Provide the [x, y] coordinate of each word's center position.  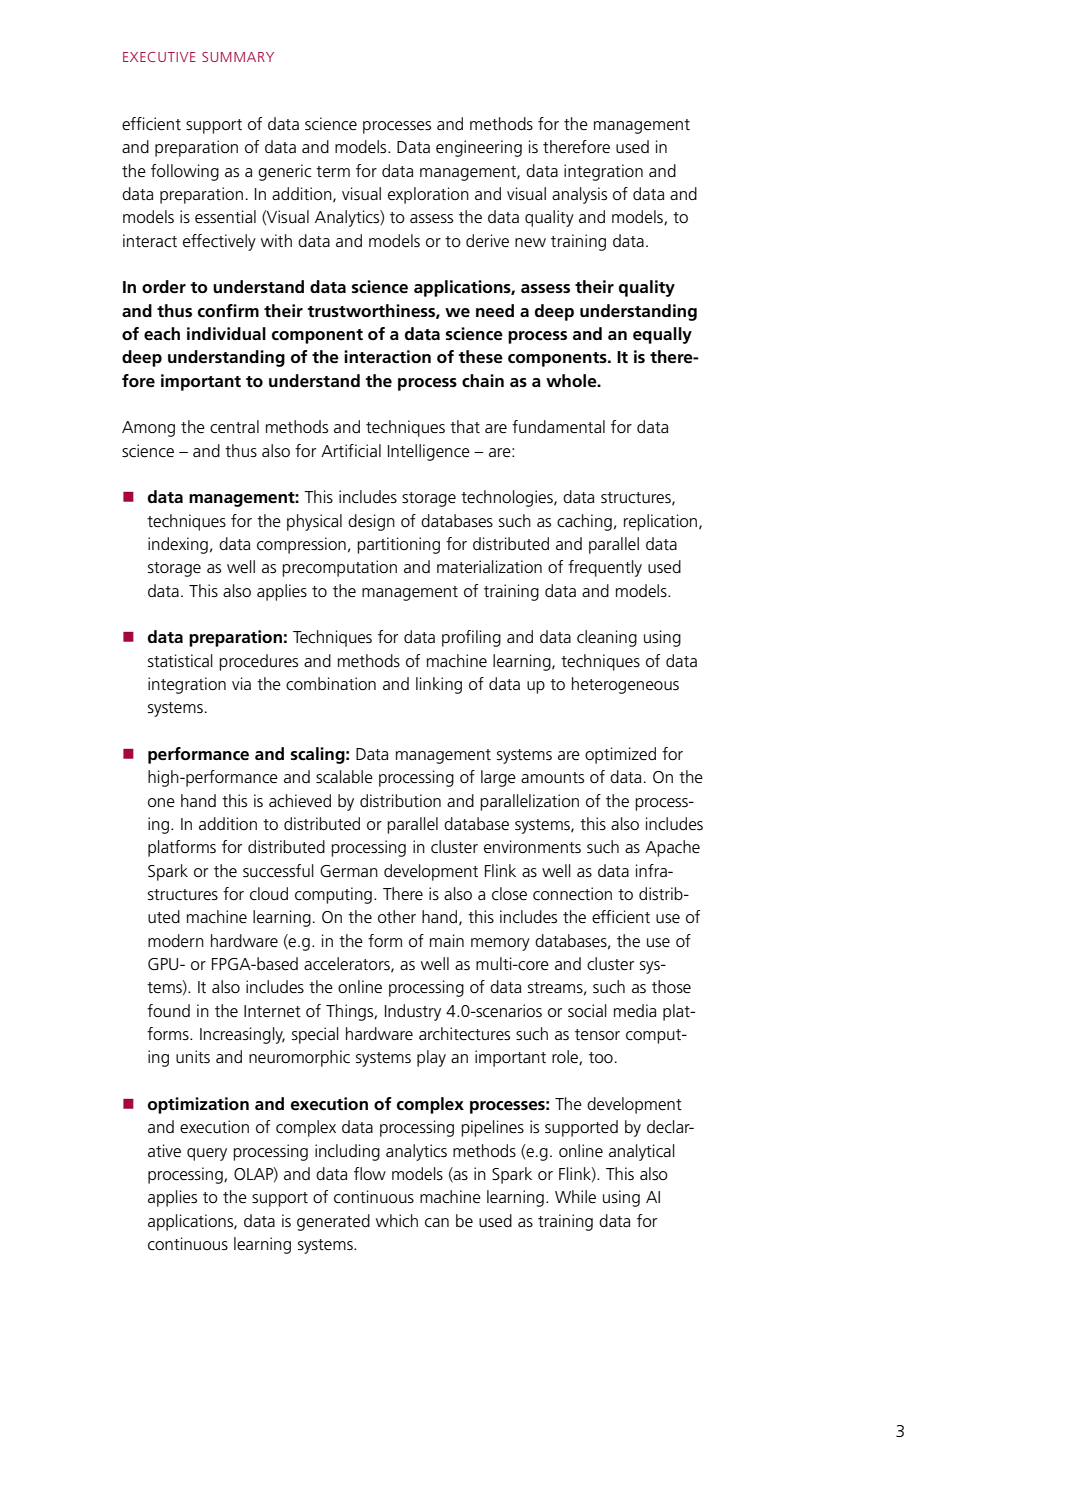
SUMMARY [238, 57]
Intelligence [429, 452]
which [397, 1220]
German [349, 871]
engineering [479, 148]
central [234, 427]
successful [278, 871]
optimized [620, 755]
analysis [579, 195]
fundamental [558, 427]
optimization [198, 1105]
